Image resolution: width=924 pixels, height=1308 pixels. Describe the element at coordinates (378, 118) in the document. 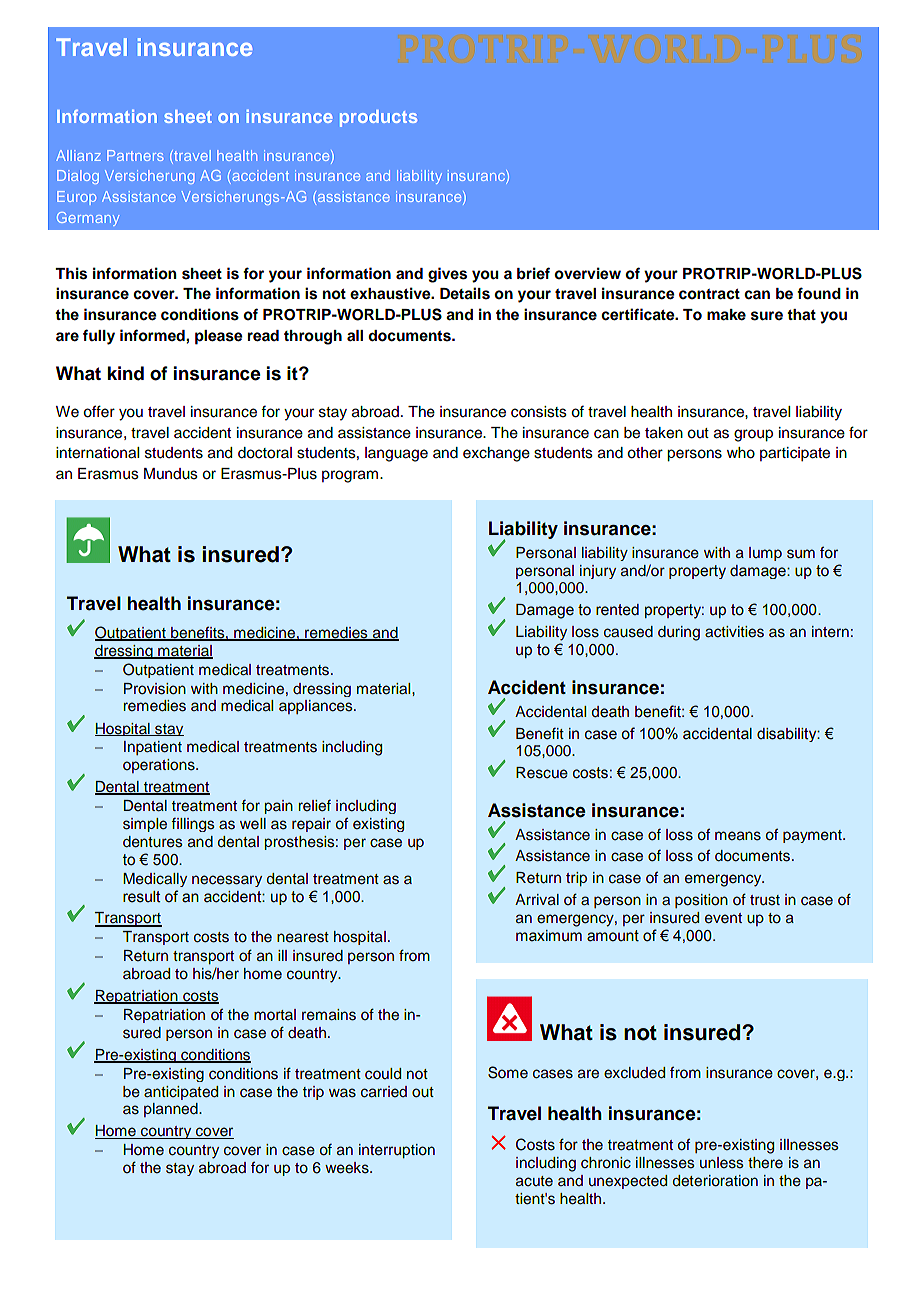

I see `products` at that location.
